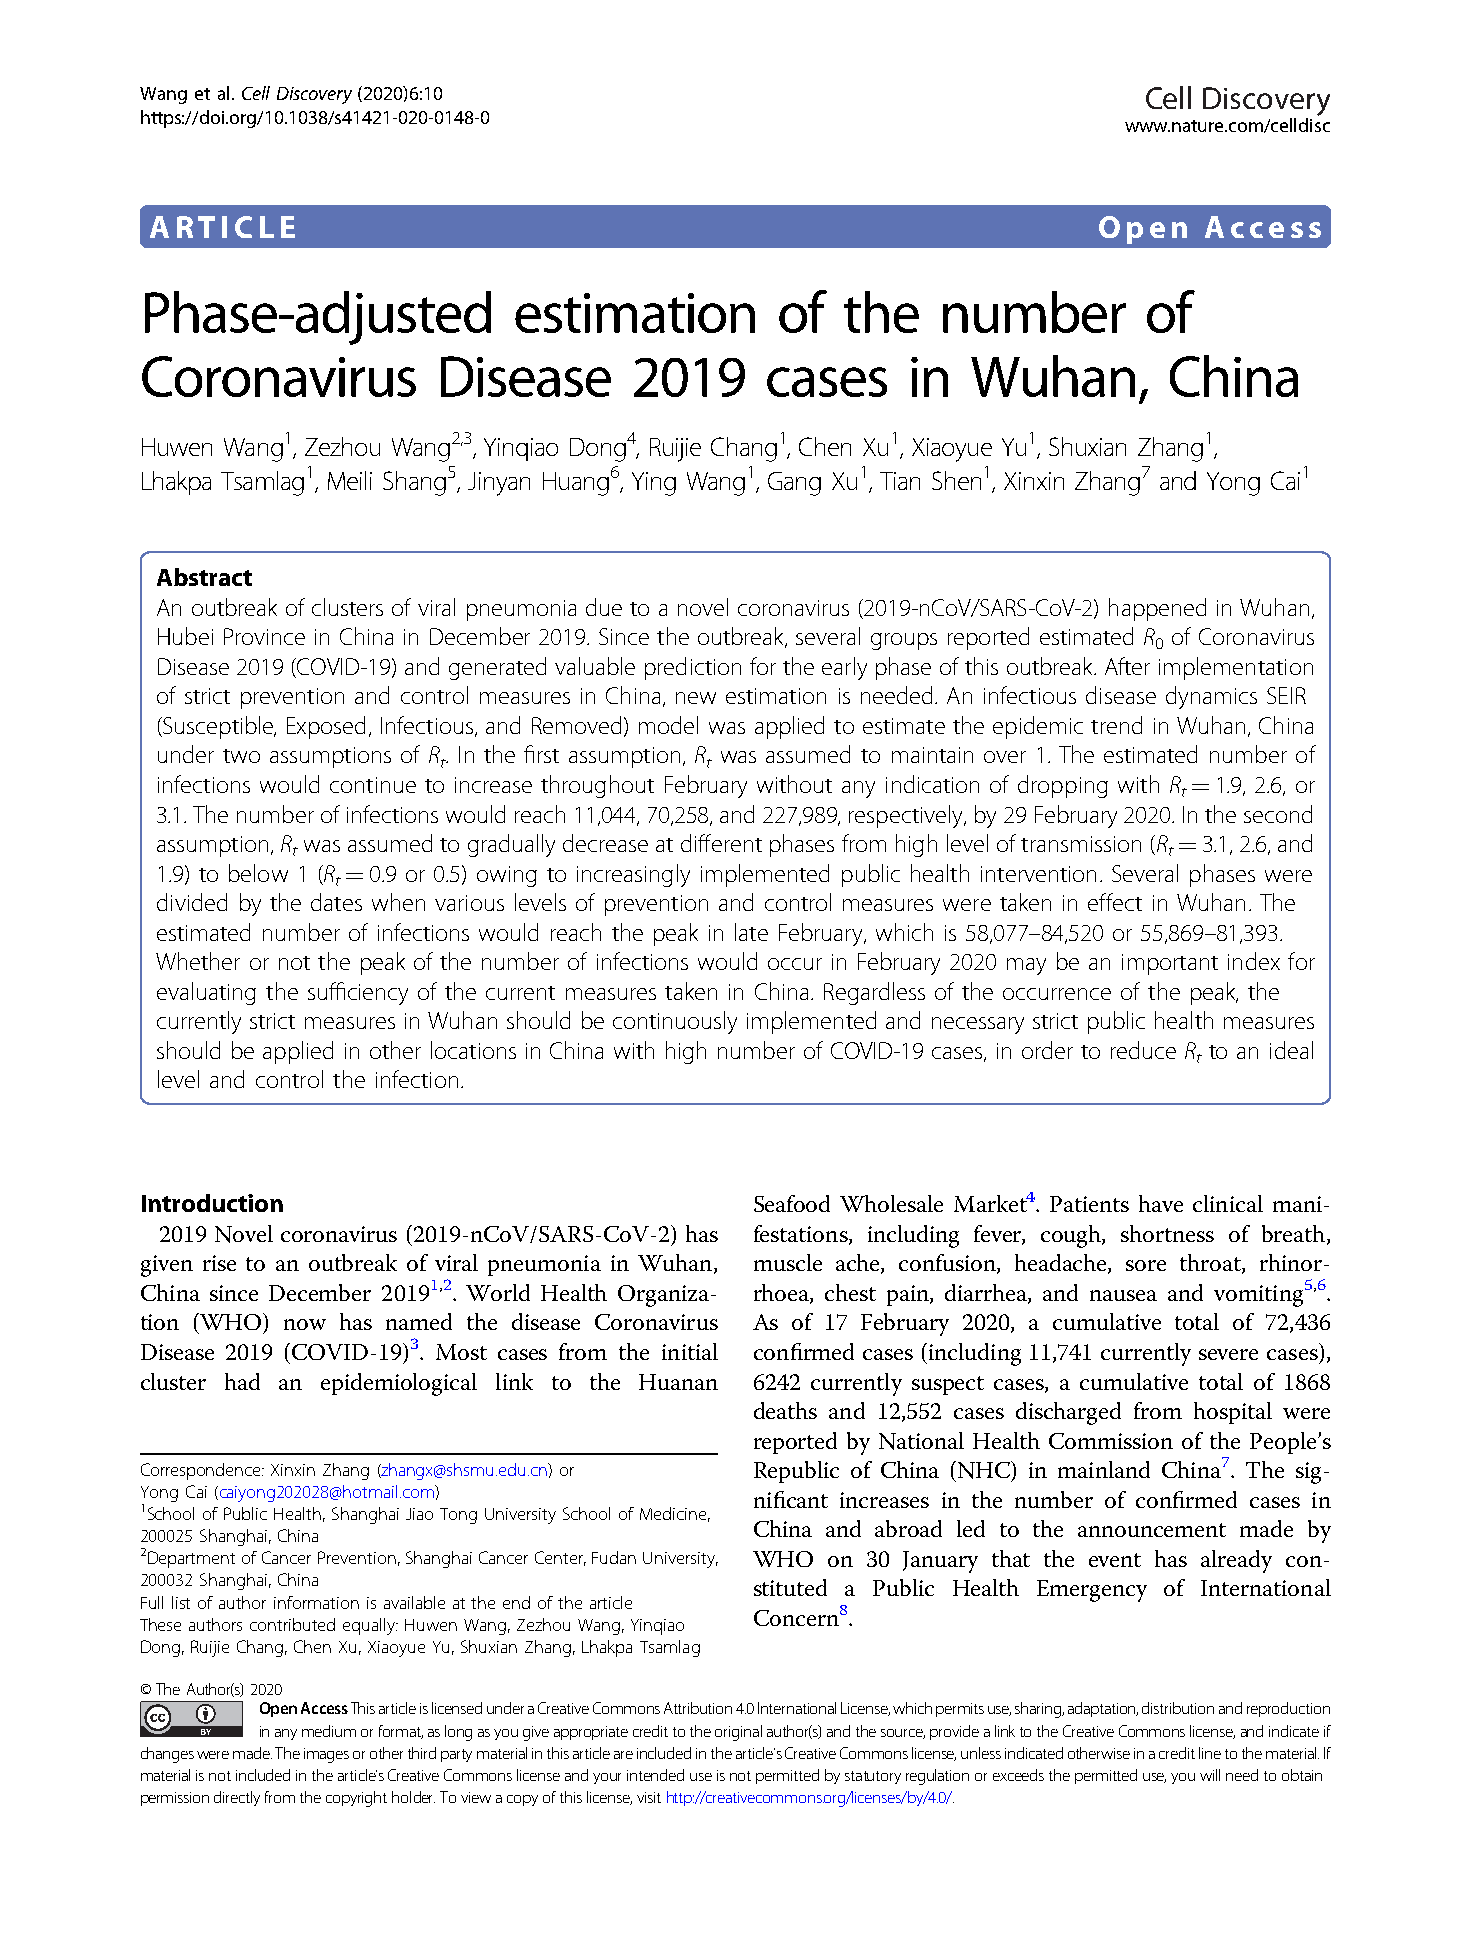  Describe the element at coordinates (1161, 1203) in the image. I see `have` at that location.
